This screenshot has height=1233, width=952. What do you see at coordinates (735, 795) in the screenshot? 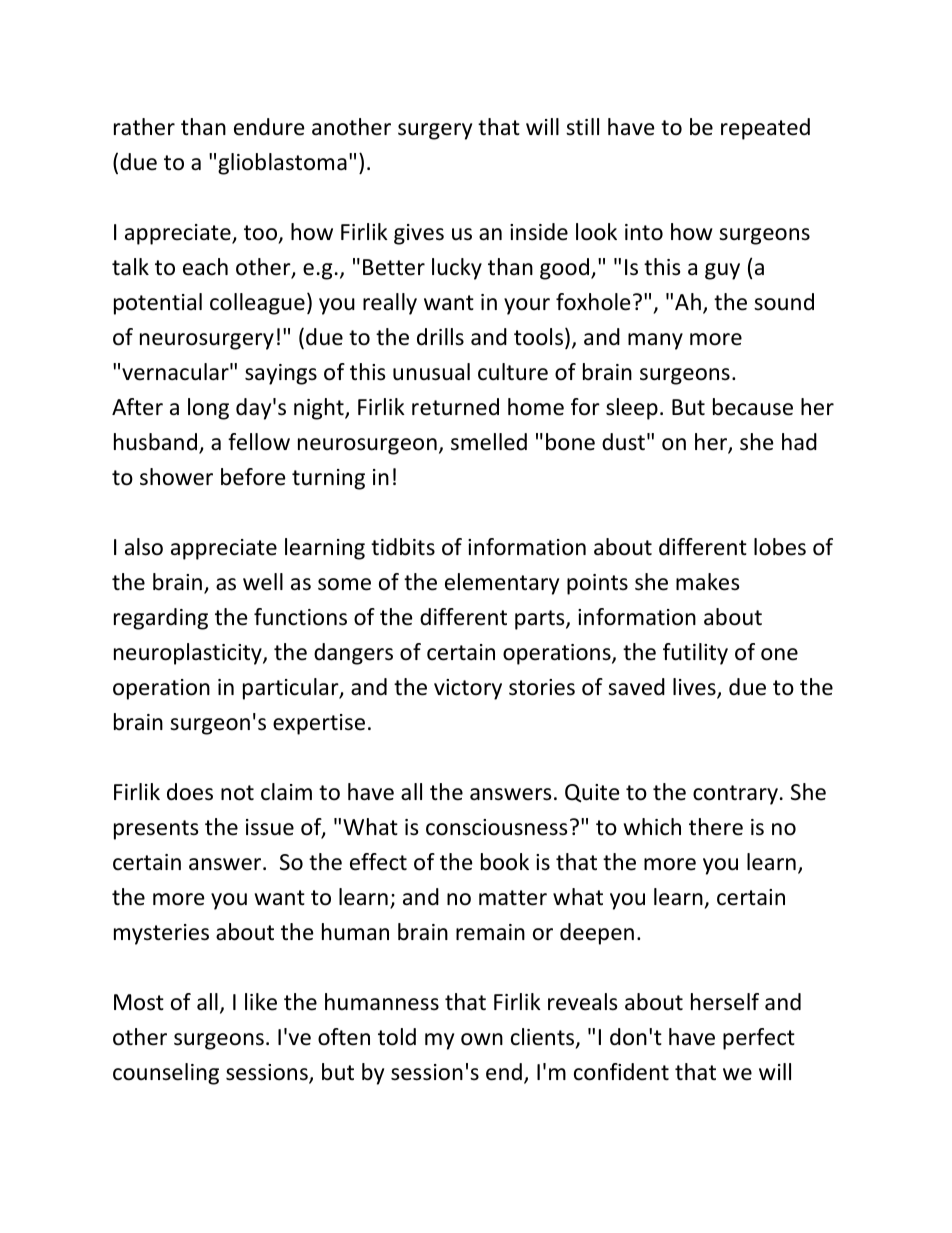
I see `contrary` at bounding box center [735, 795].
